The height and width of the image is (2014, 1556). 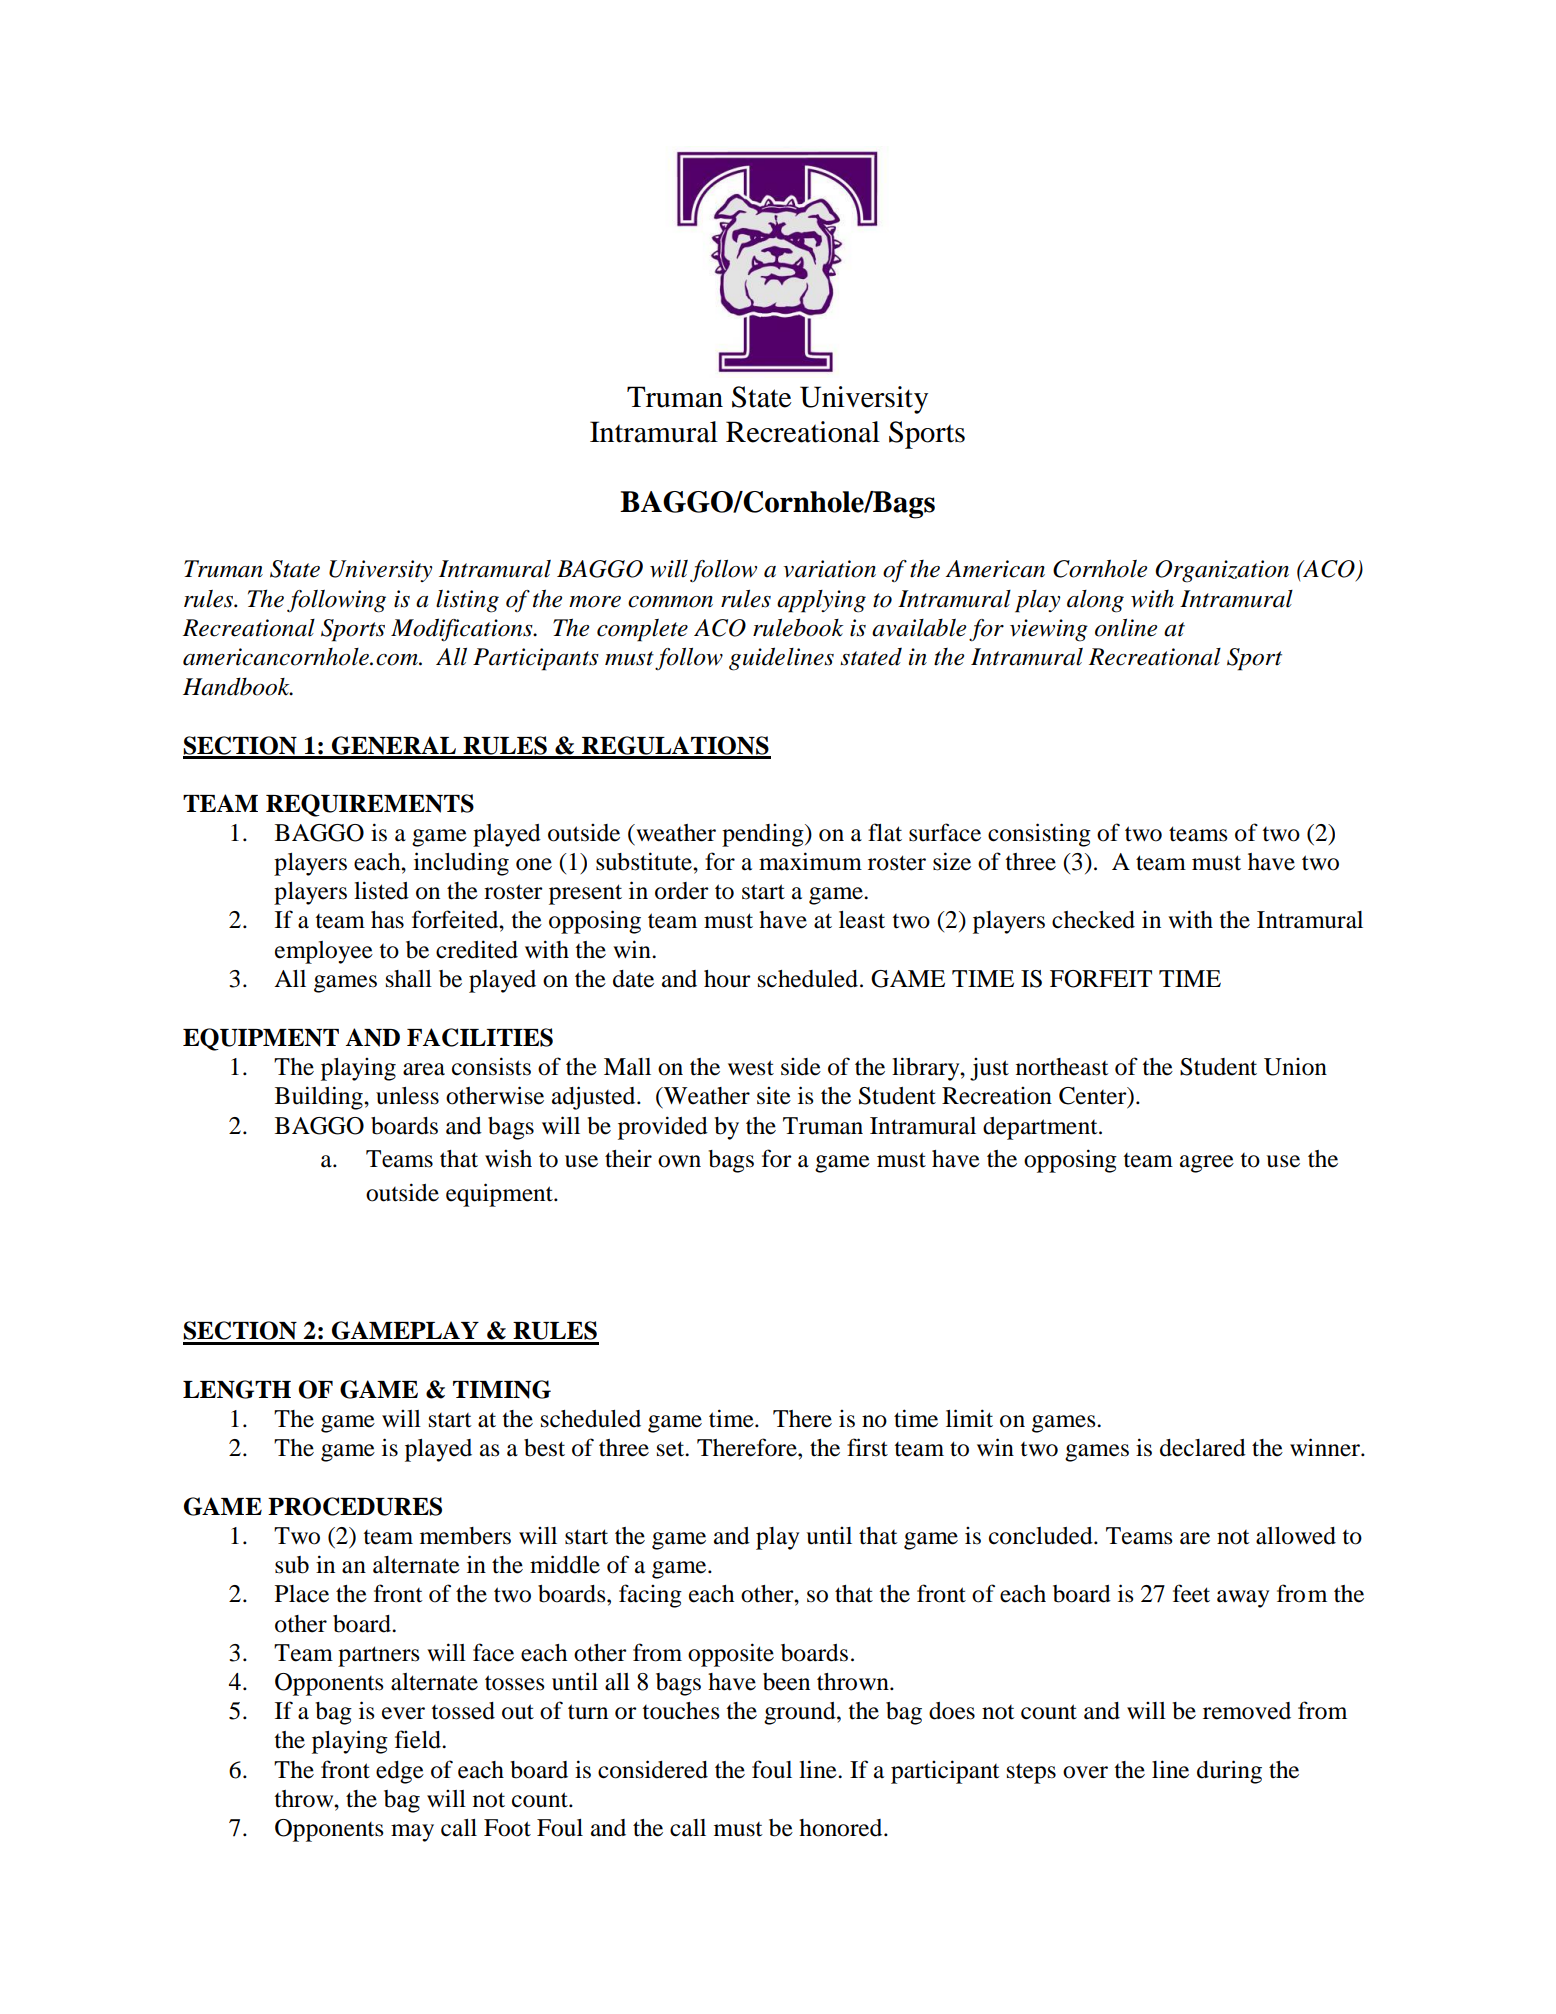 I want to click on honored, so click(x=842, y=1828).
